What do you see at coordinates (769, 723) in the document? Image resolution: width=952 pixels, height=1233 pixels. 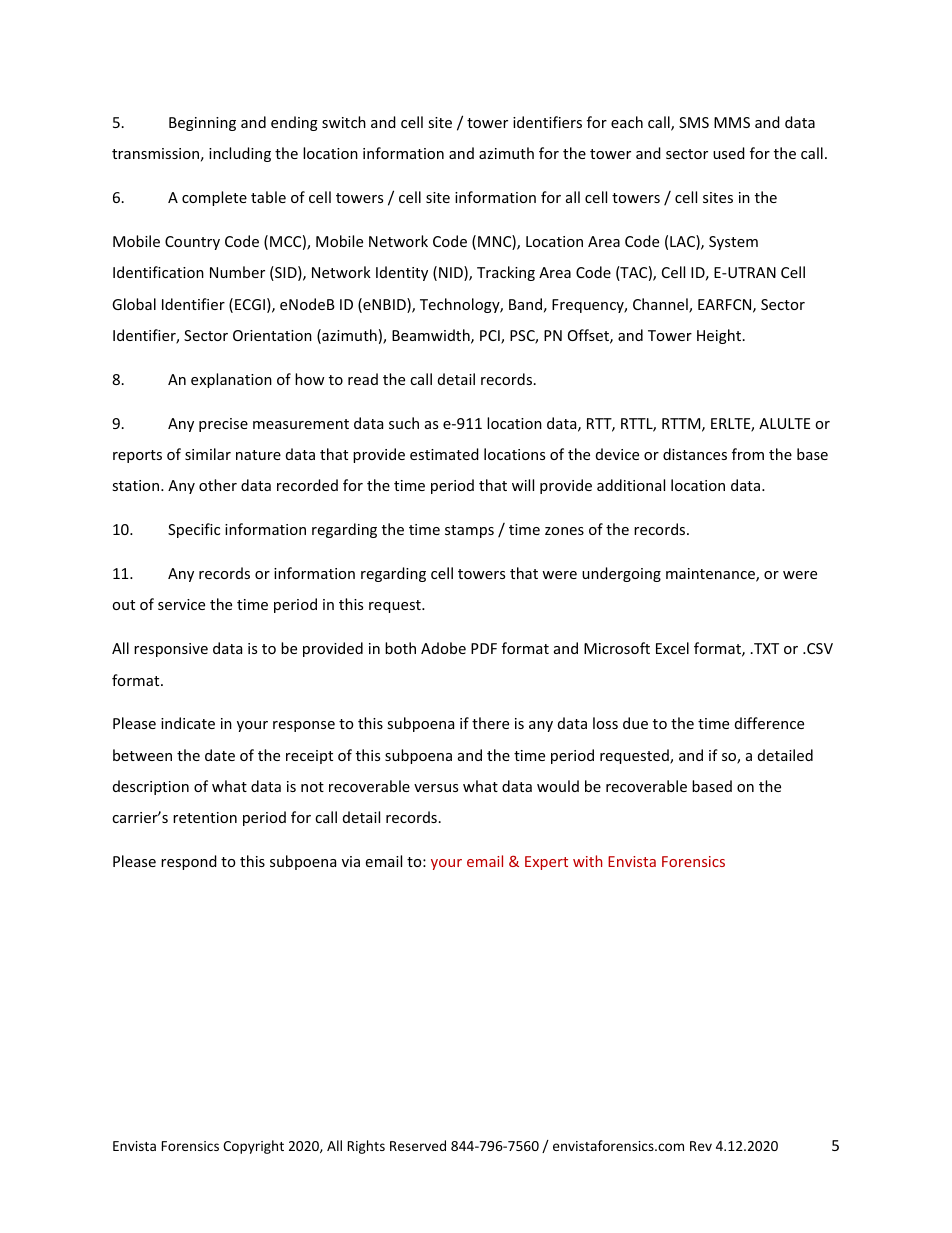 I see `difference` at bounding box center [769, 723].
